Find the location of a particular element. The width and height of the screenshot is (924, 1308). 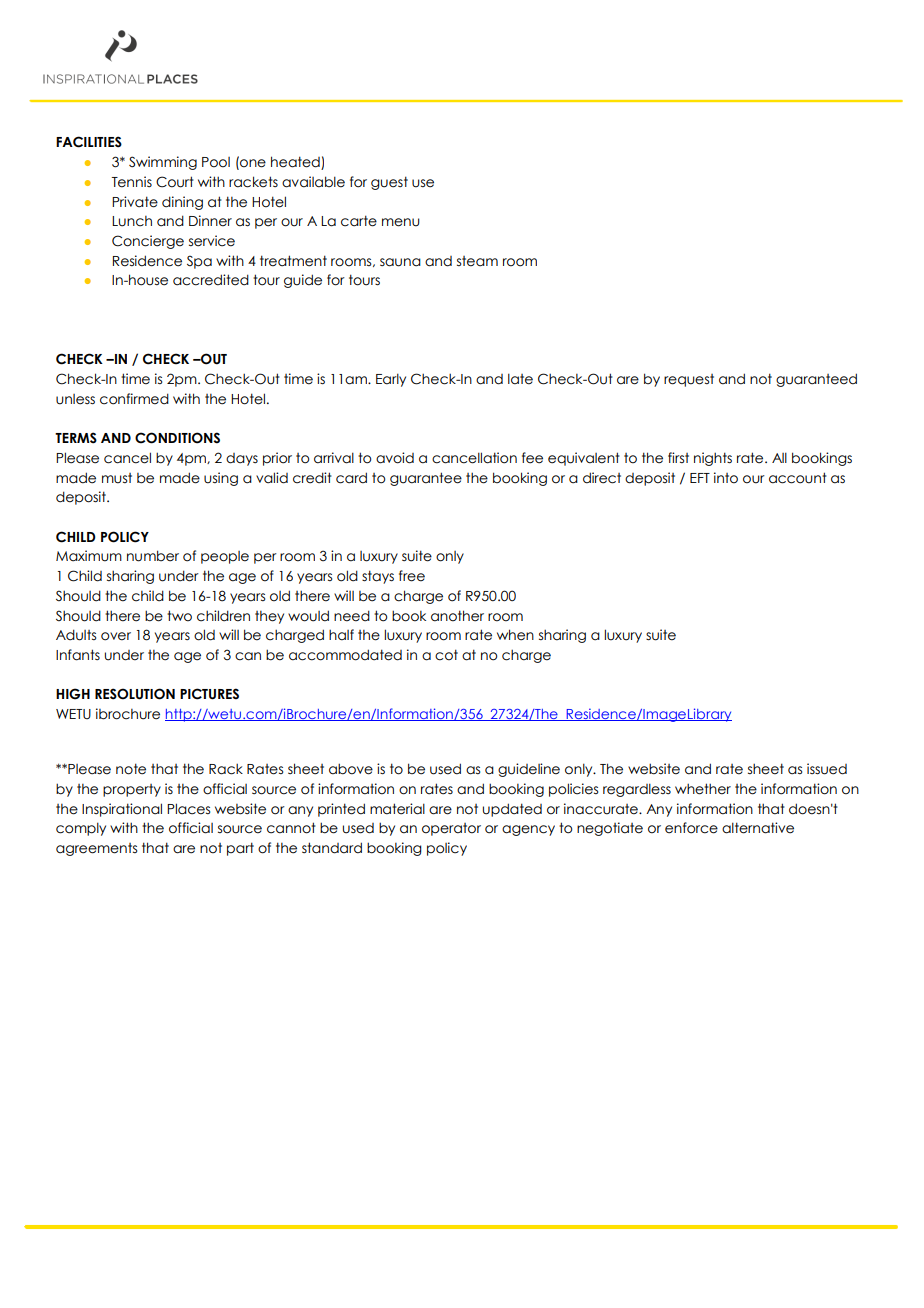

Swimming is located at coordinates (163, 163).
